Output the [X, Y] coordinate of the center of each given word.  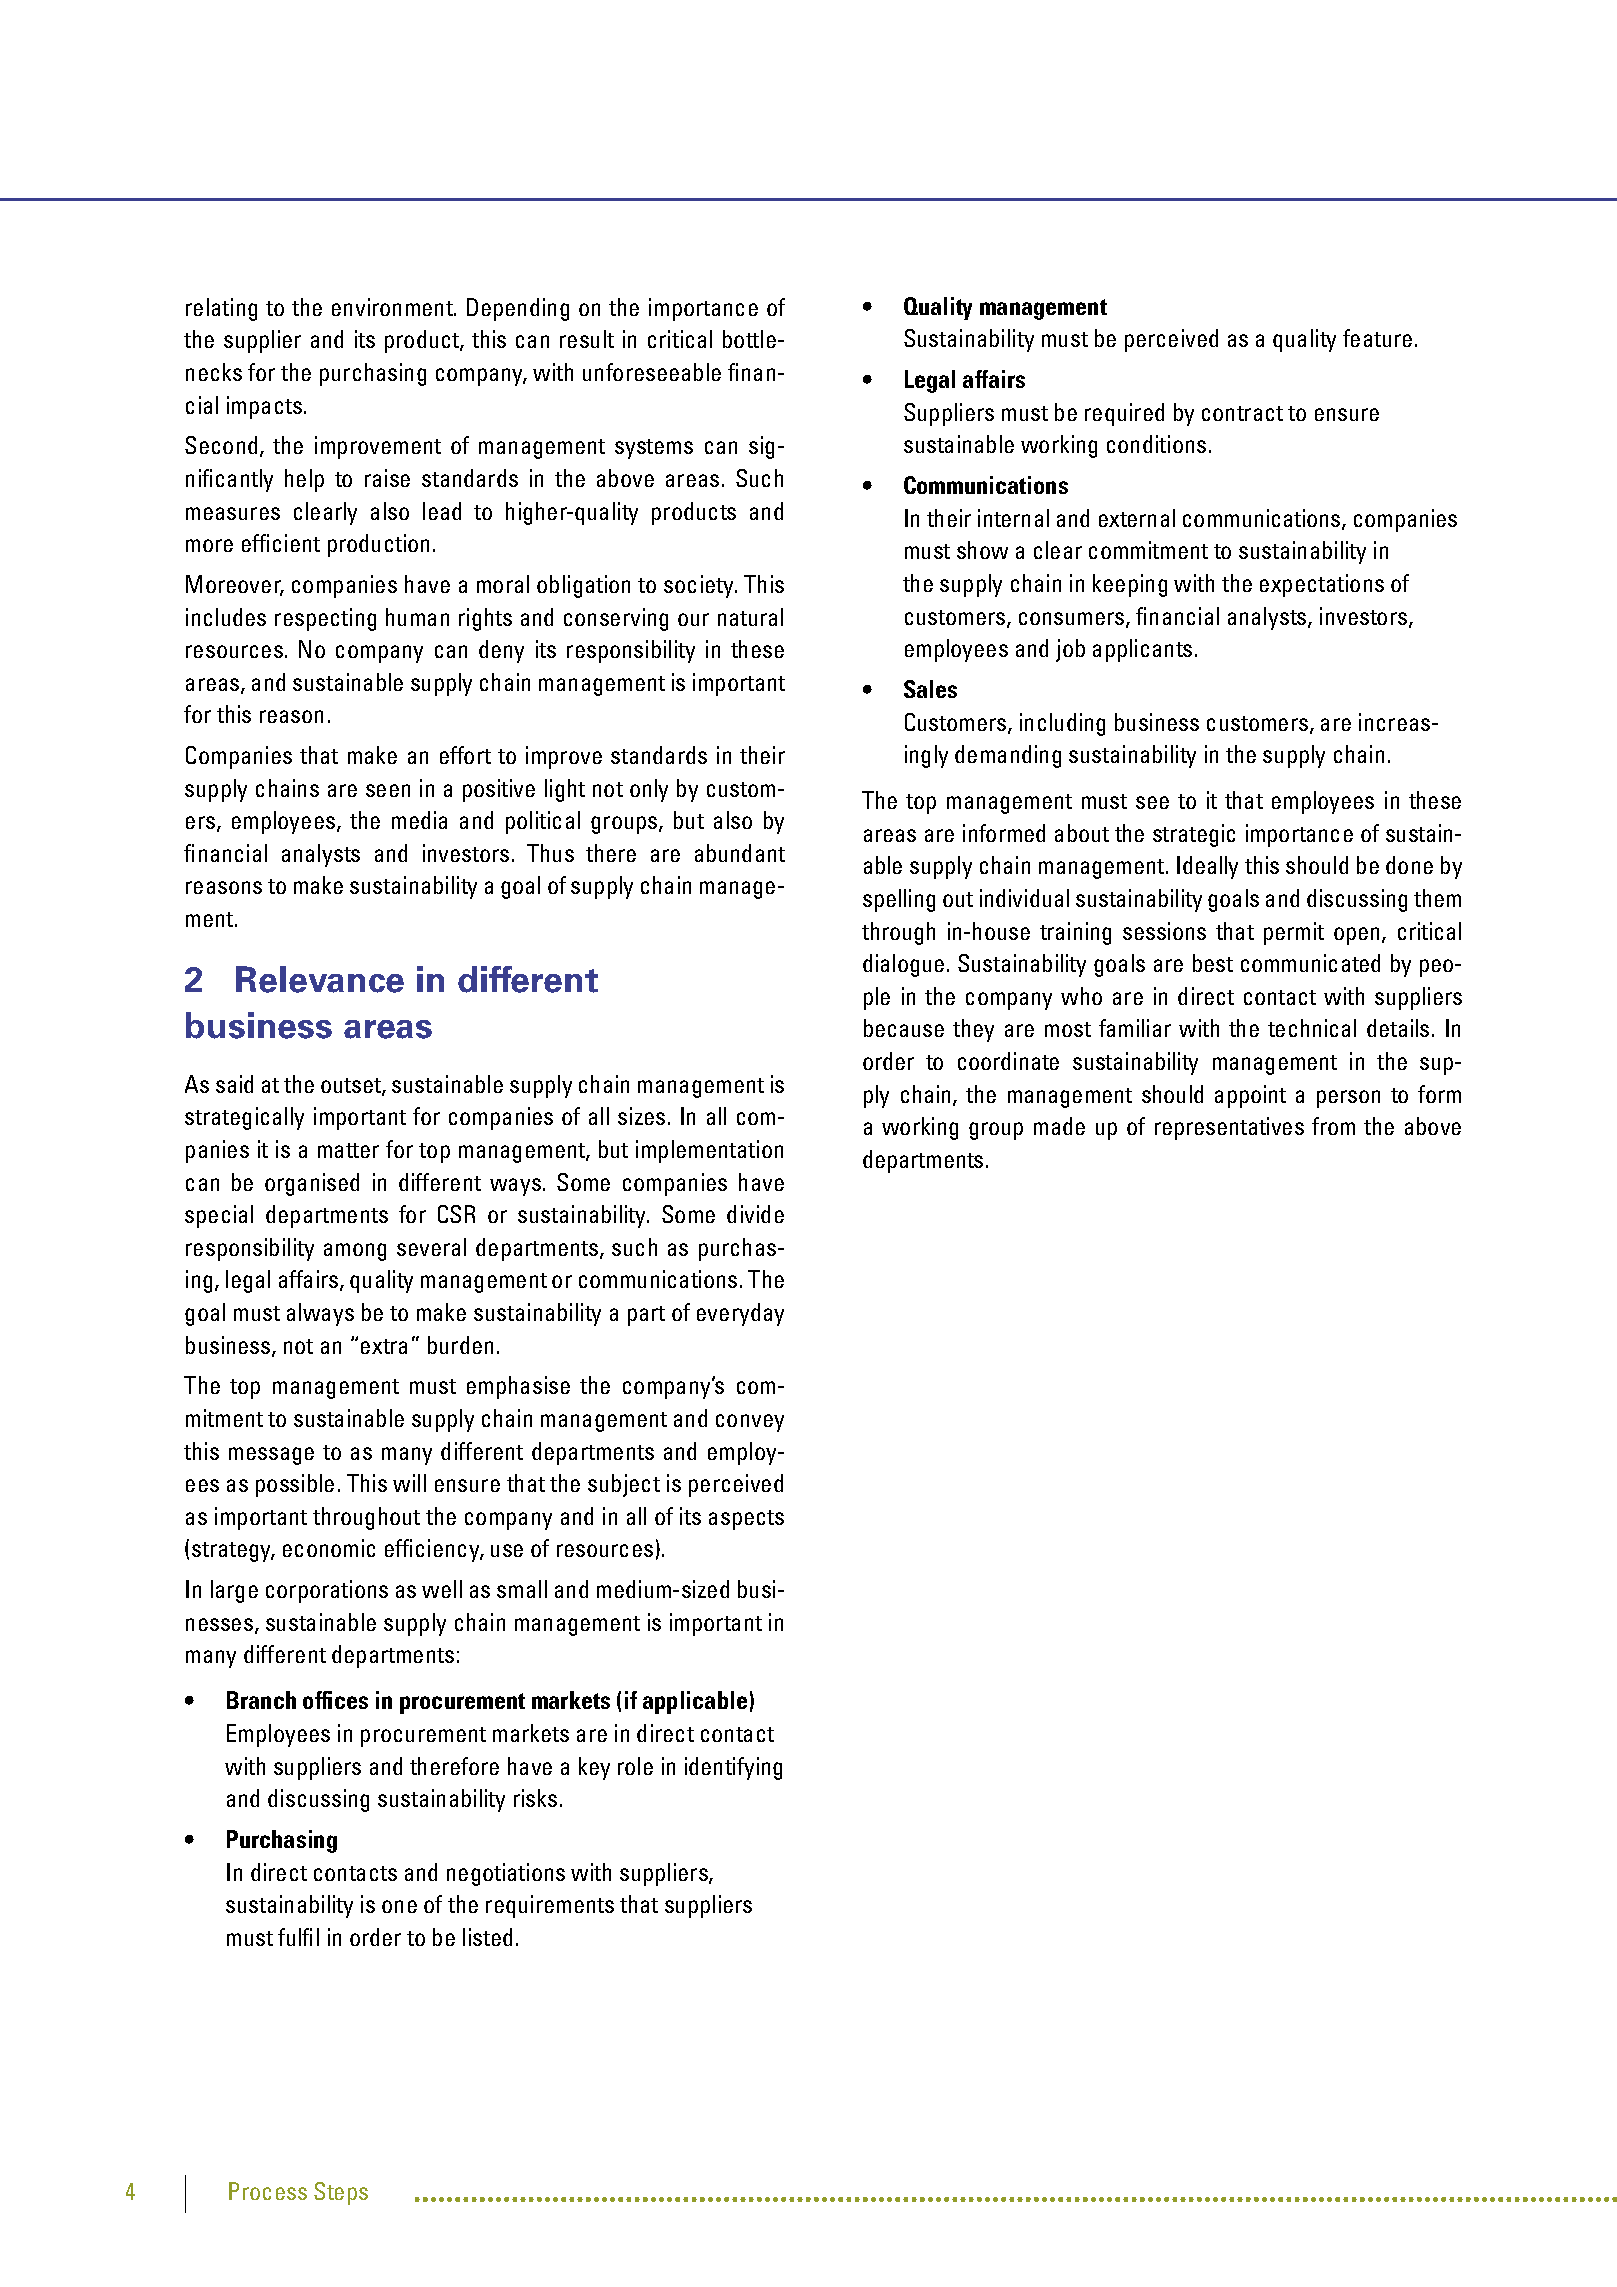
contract [1242, 413]
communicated [1310, 963]
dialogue [903, 965]
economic [329, 1548]
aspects [746, 1520]
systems [654, 449]
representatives [1229, 1128]
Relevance [320, 979]
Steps [341, 2193]
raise [387, 478]
